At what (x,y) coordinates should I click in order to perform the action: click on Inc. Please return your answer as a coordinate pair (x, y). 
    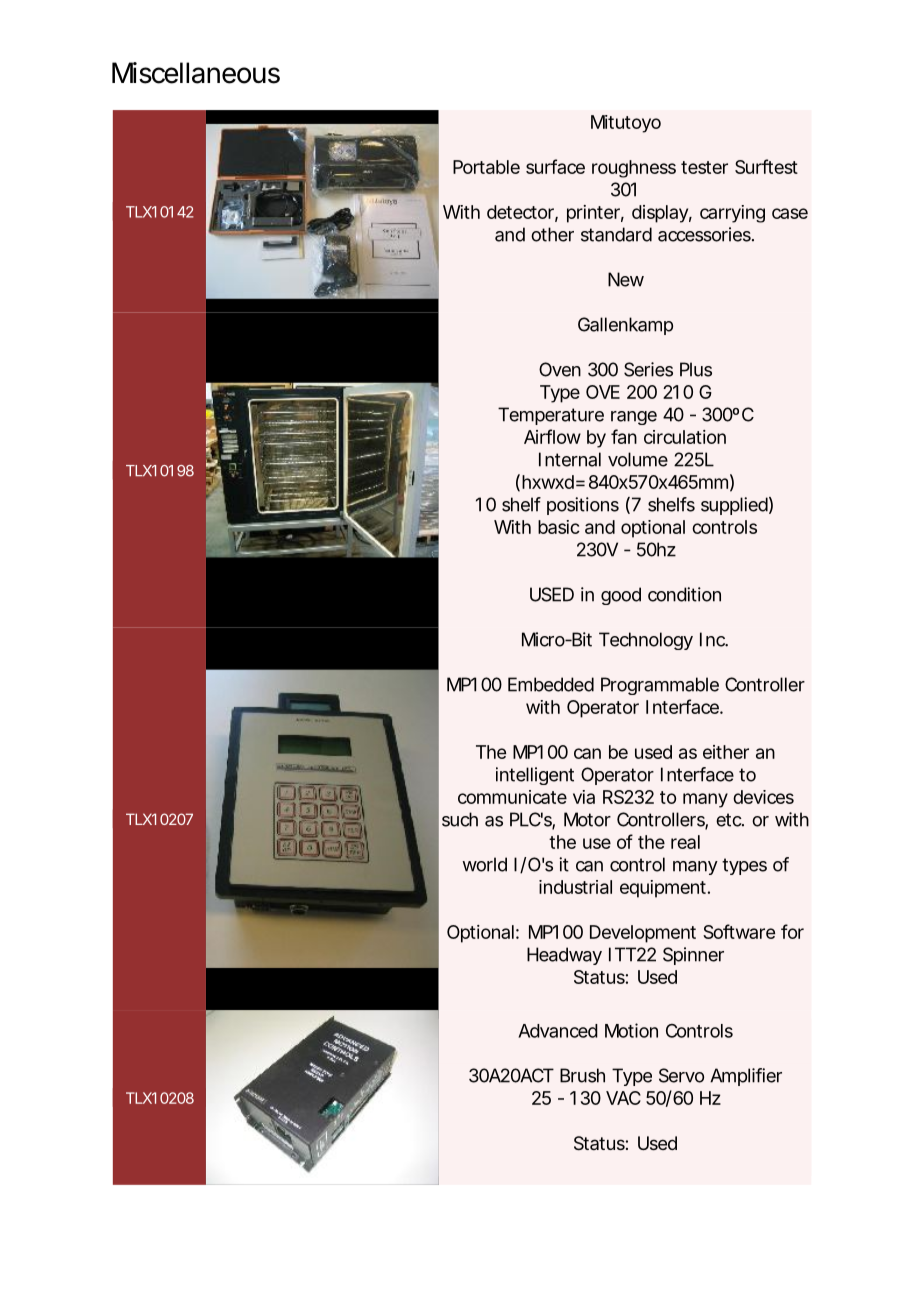
    Looking at the image, I should click on (713, 639).
